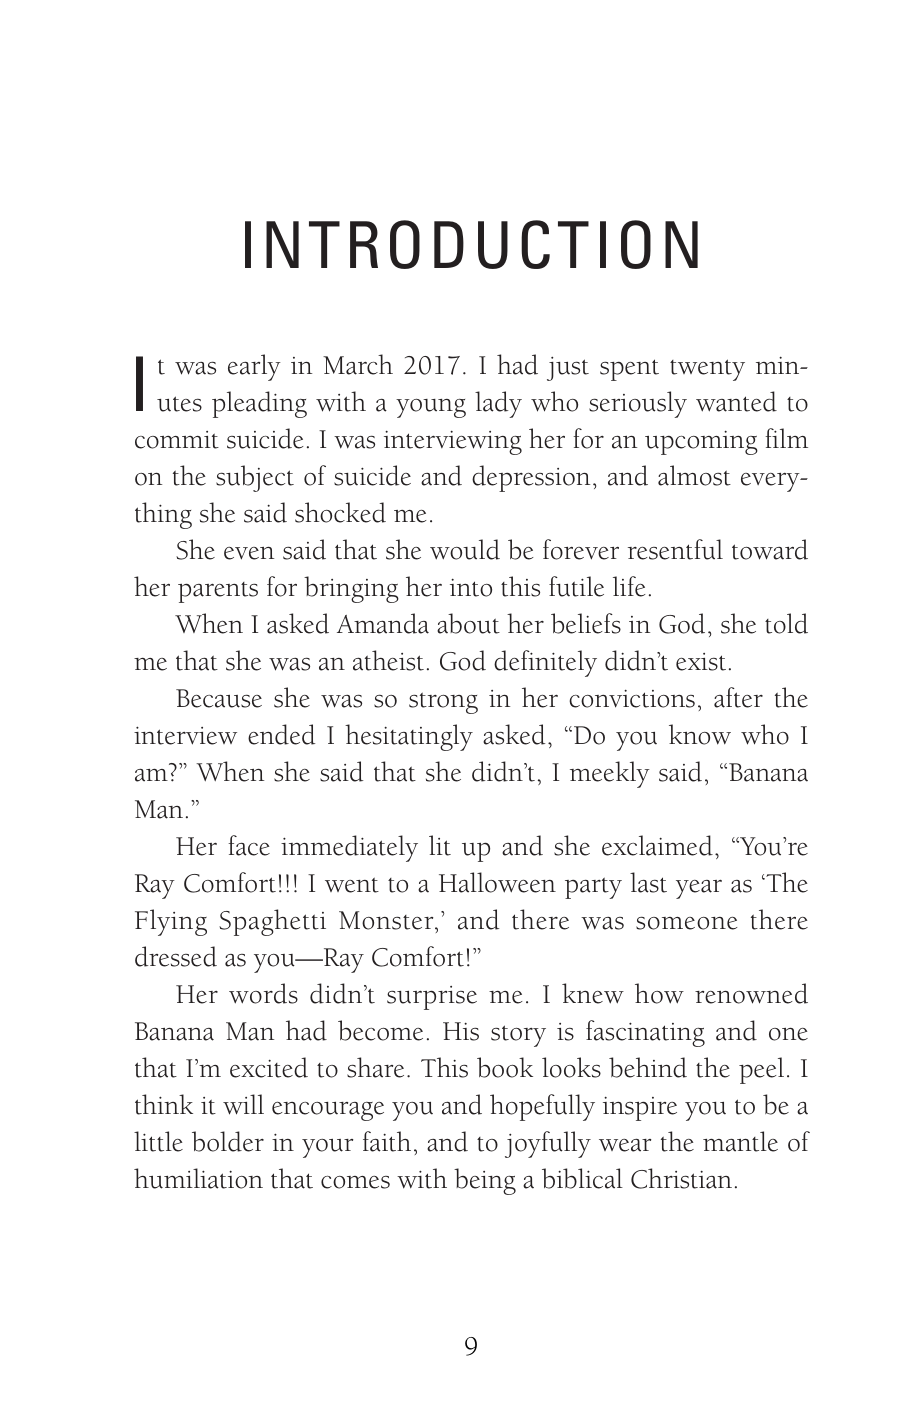 The image size is (915, 1414). What do you see at coordinates (249, 845) in the screenshot?
I see `face` at bounding box center [249, 845].
